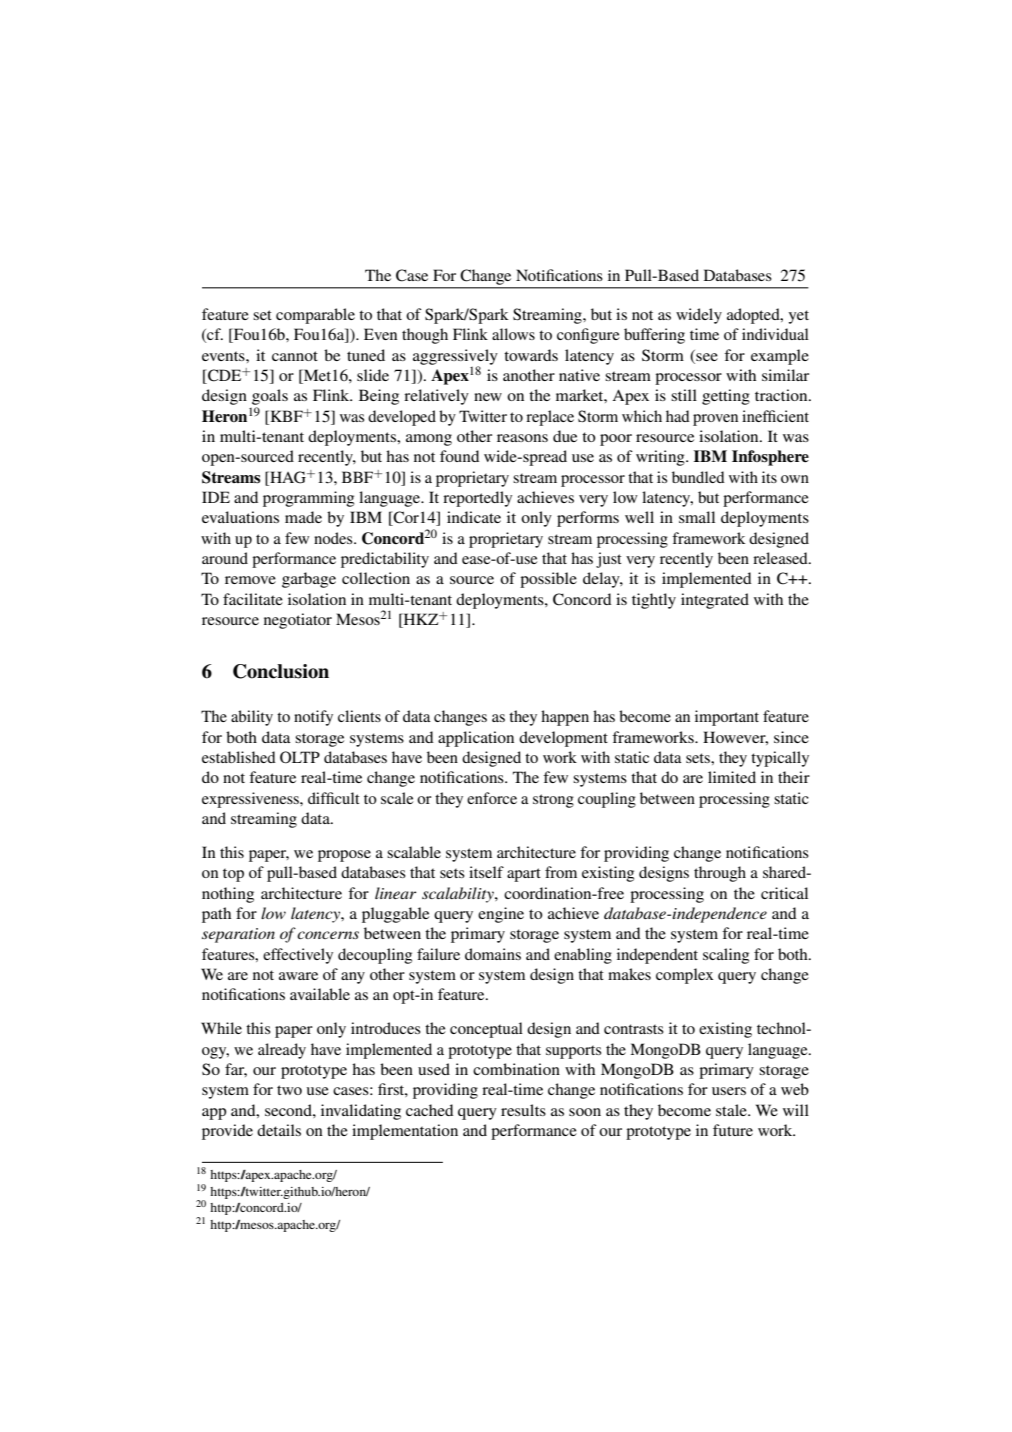 The image size is (1012, 1432). Describe the element at coordinates (523, 1110) in the image. I see `results` at that location.
